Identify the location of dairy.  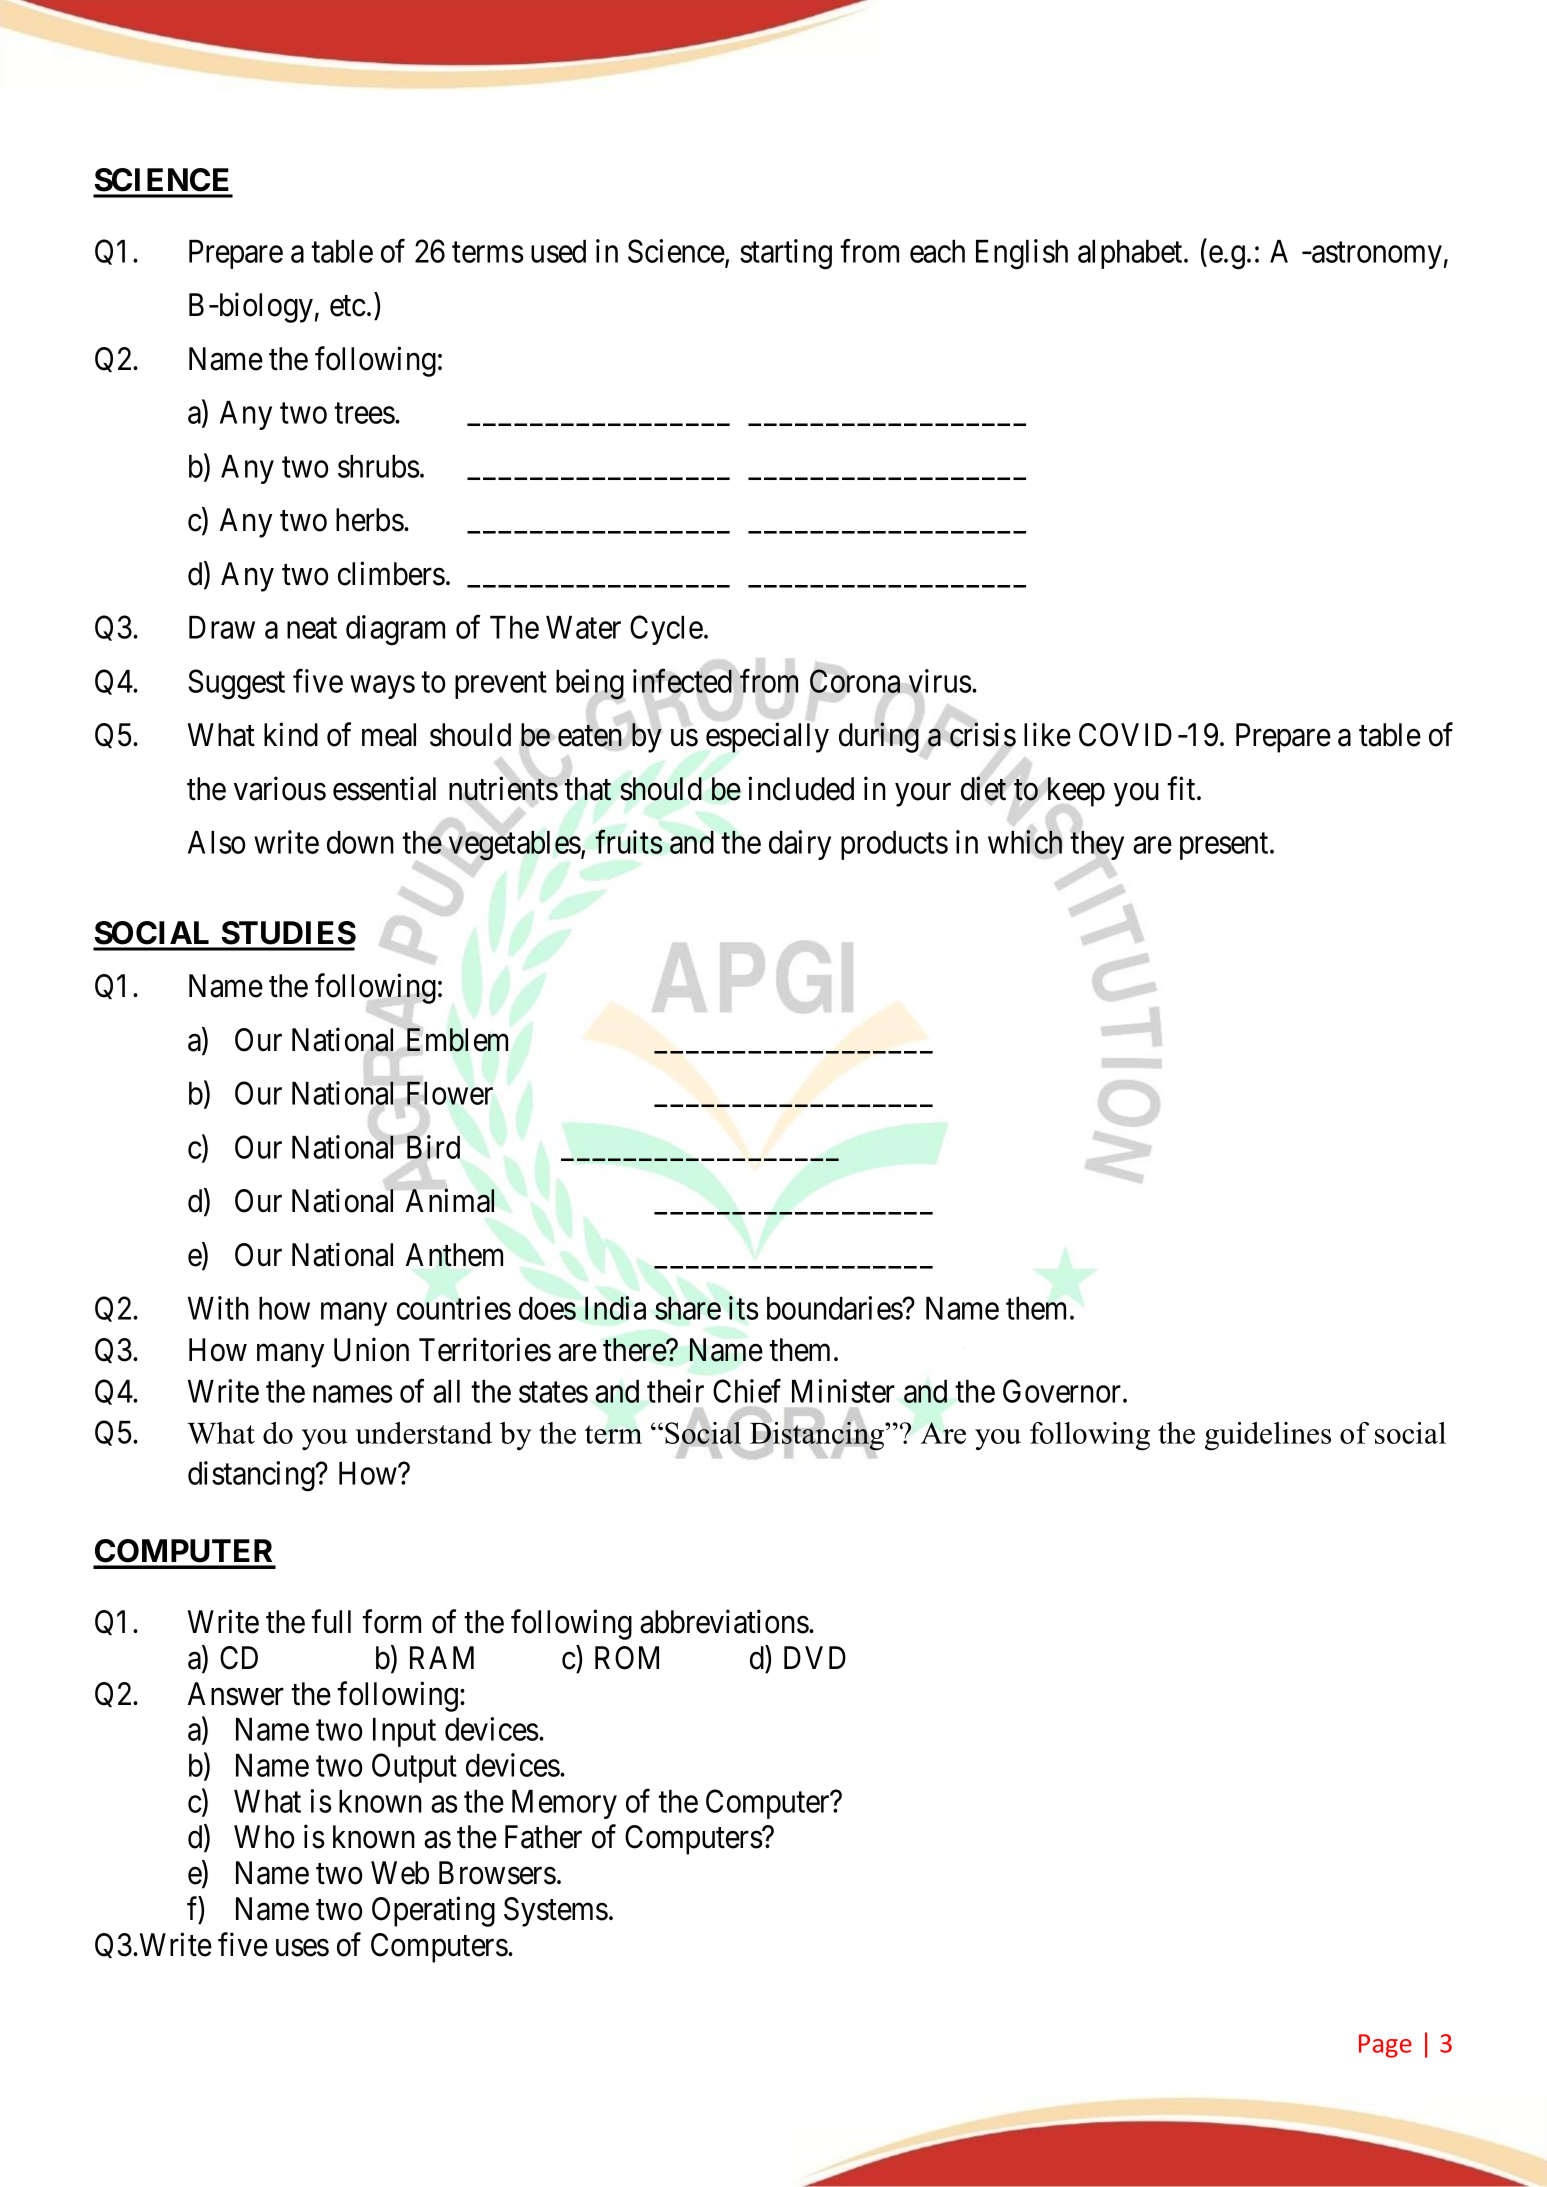
(800, 845).
